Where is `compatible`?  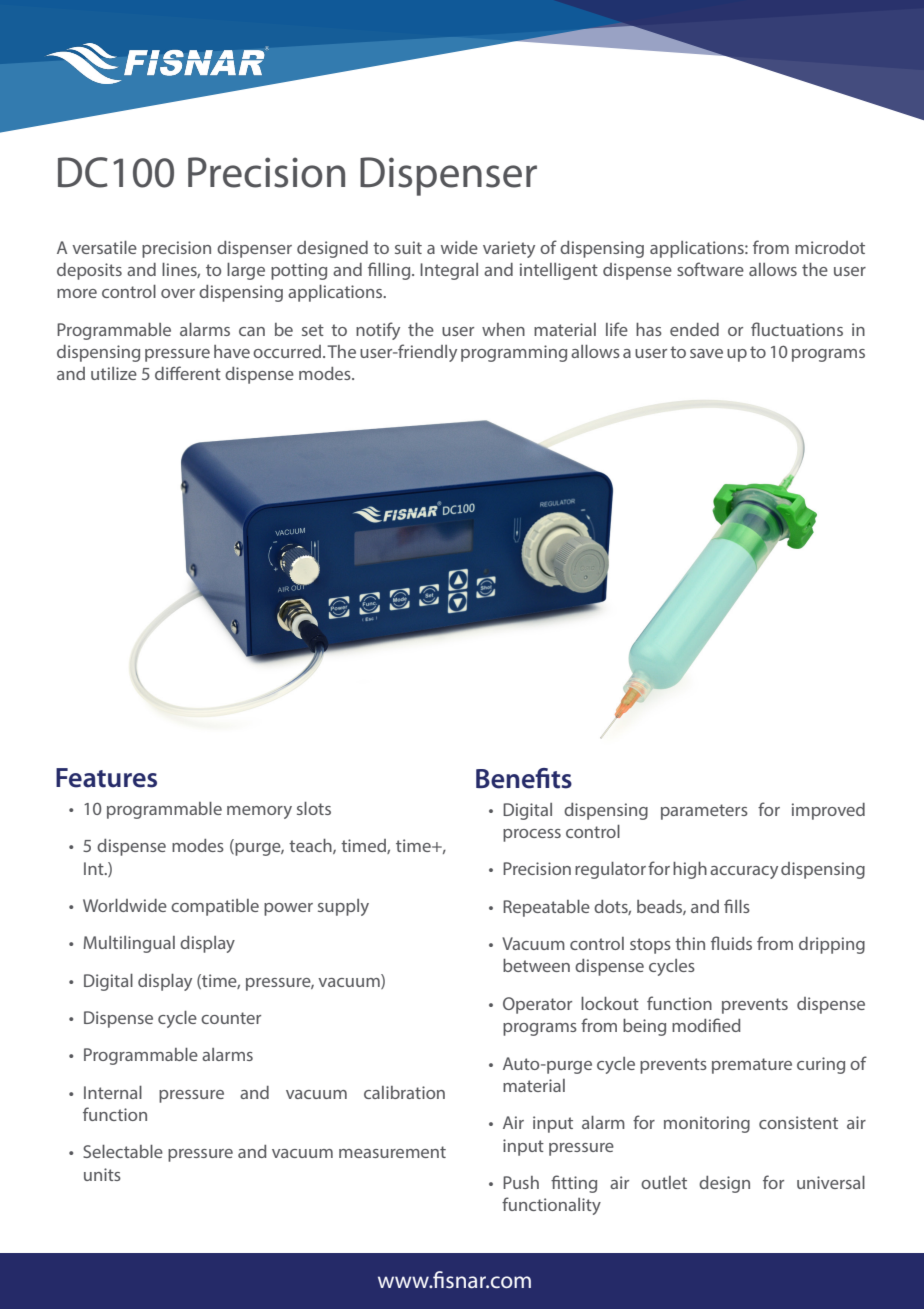
compatible is located at coordinates (215, 907).
